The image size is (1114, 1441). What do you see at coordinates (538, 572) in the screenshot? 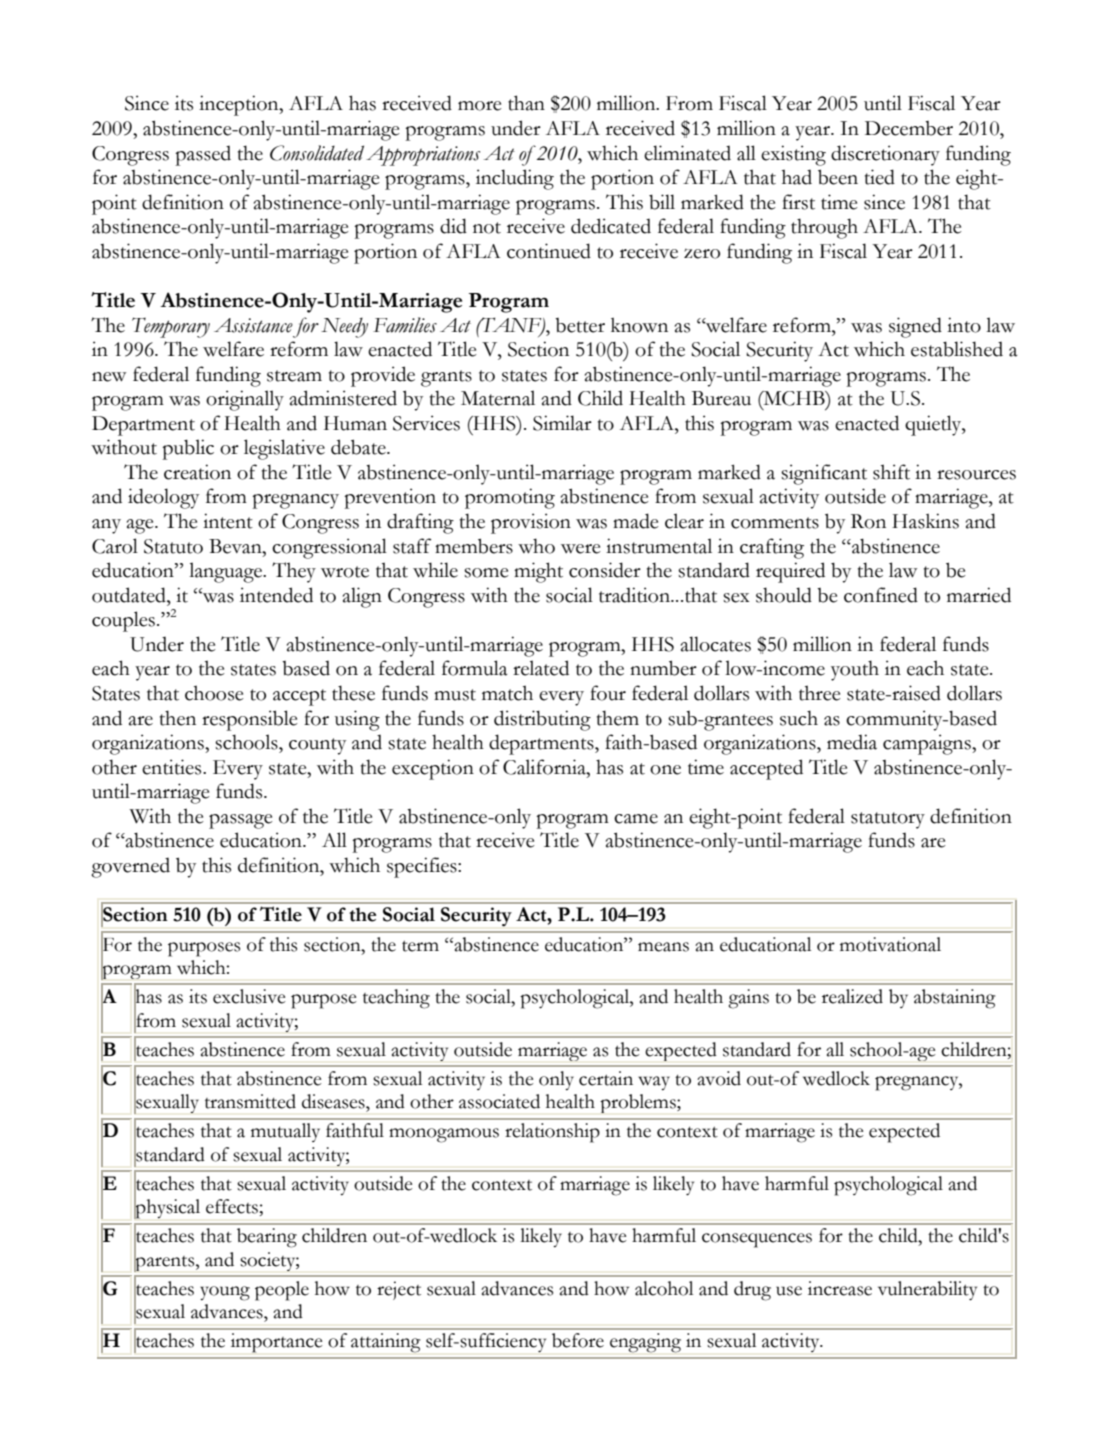
I see `might` at bounding box center [538, 572].
